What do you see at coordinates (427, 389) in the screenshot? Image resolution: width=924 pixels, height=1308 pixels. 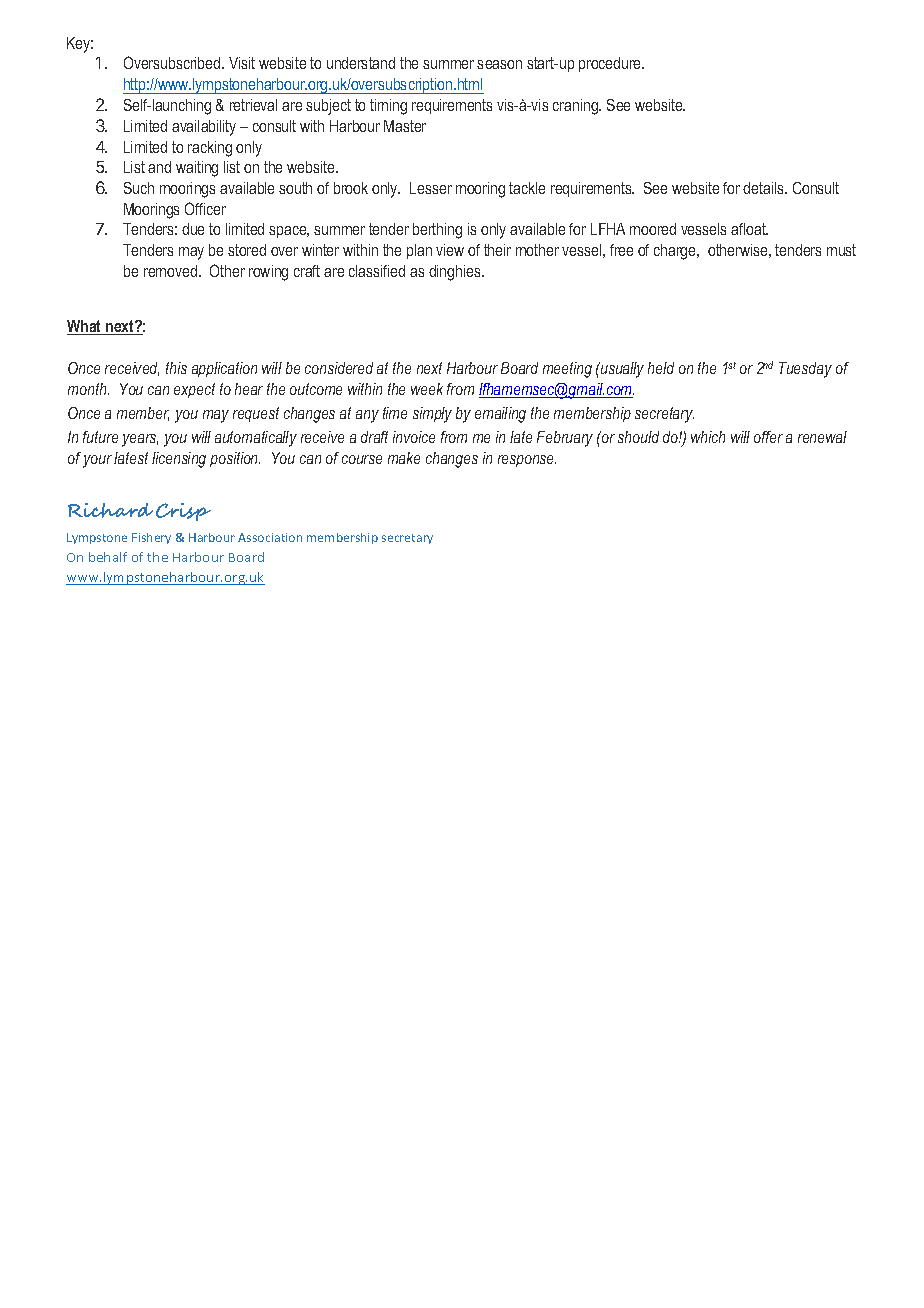 I see `week` at bounding box center [427, 389].
